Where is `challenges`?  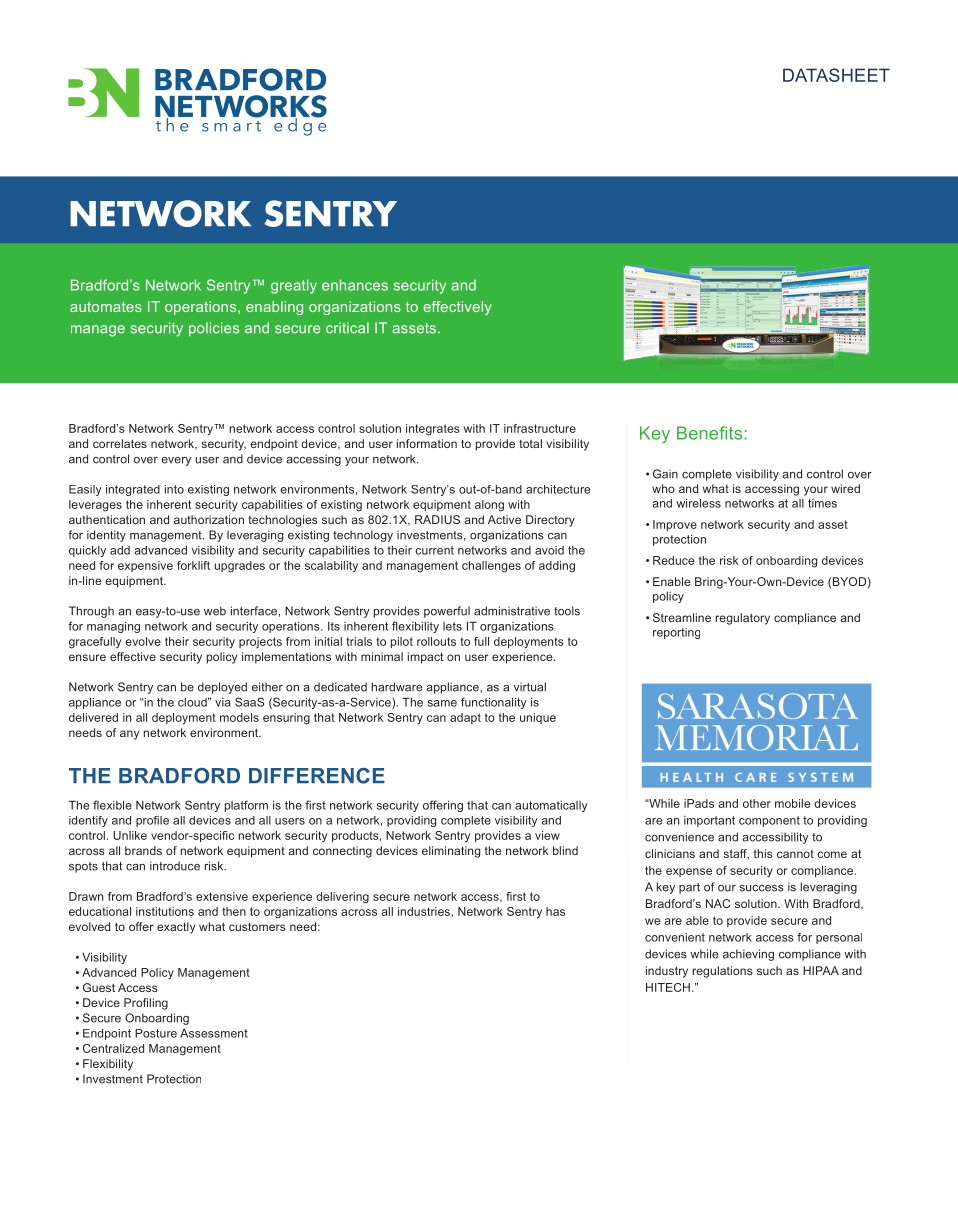 challenges is located at coordinates (491, 567).
